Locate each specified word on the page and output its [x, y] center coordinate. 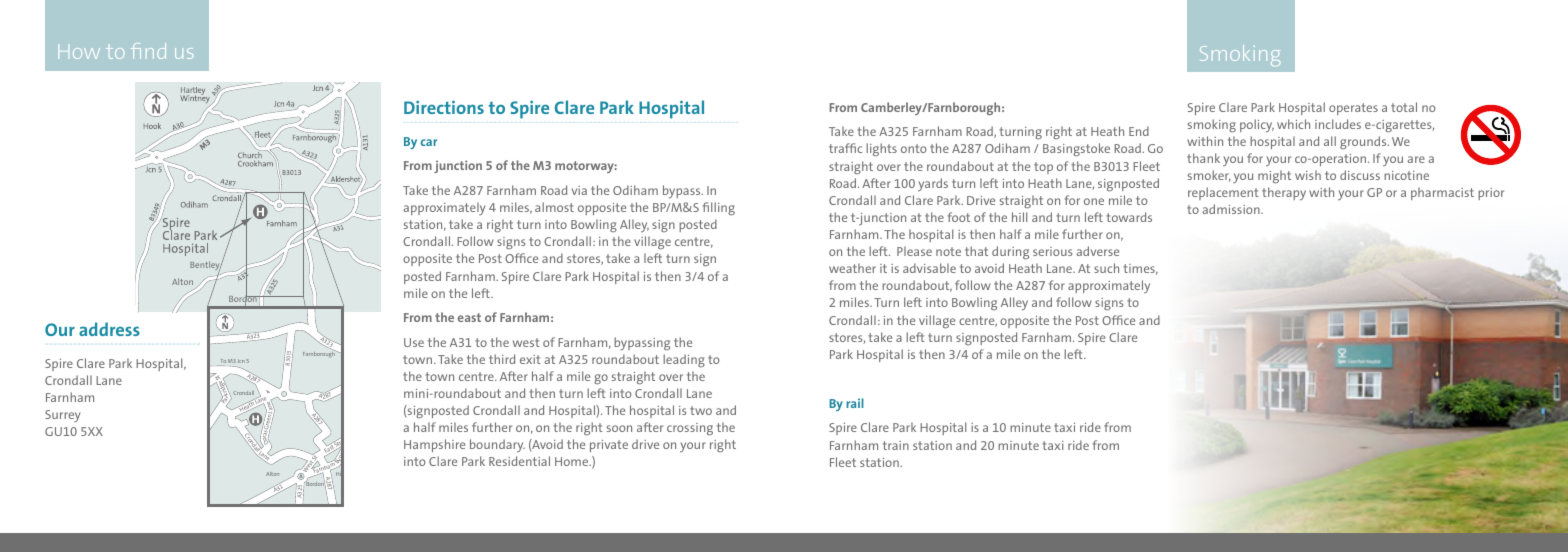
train [896, 445]
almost [554, 207]
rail [855, 403]
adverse [1097, 251]
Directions [444, 107]
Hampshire [434, 445]
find [148, 51]
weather [852, 268]
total [1404, 107]
